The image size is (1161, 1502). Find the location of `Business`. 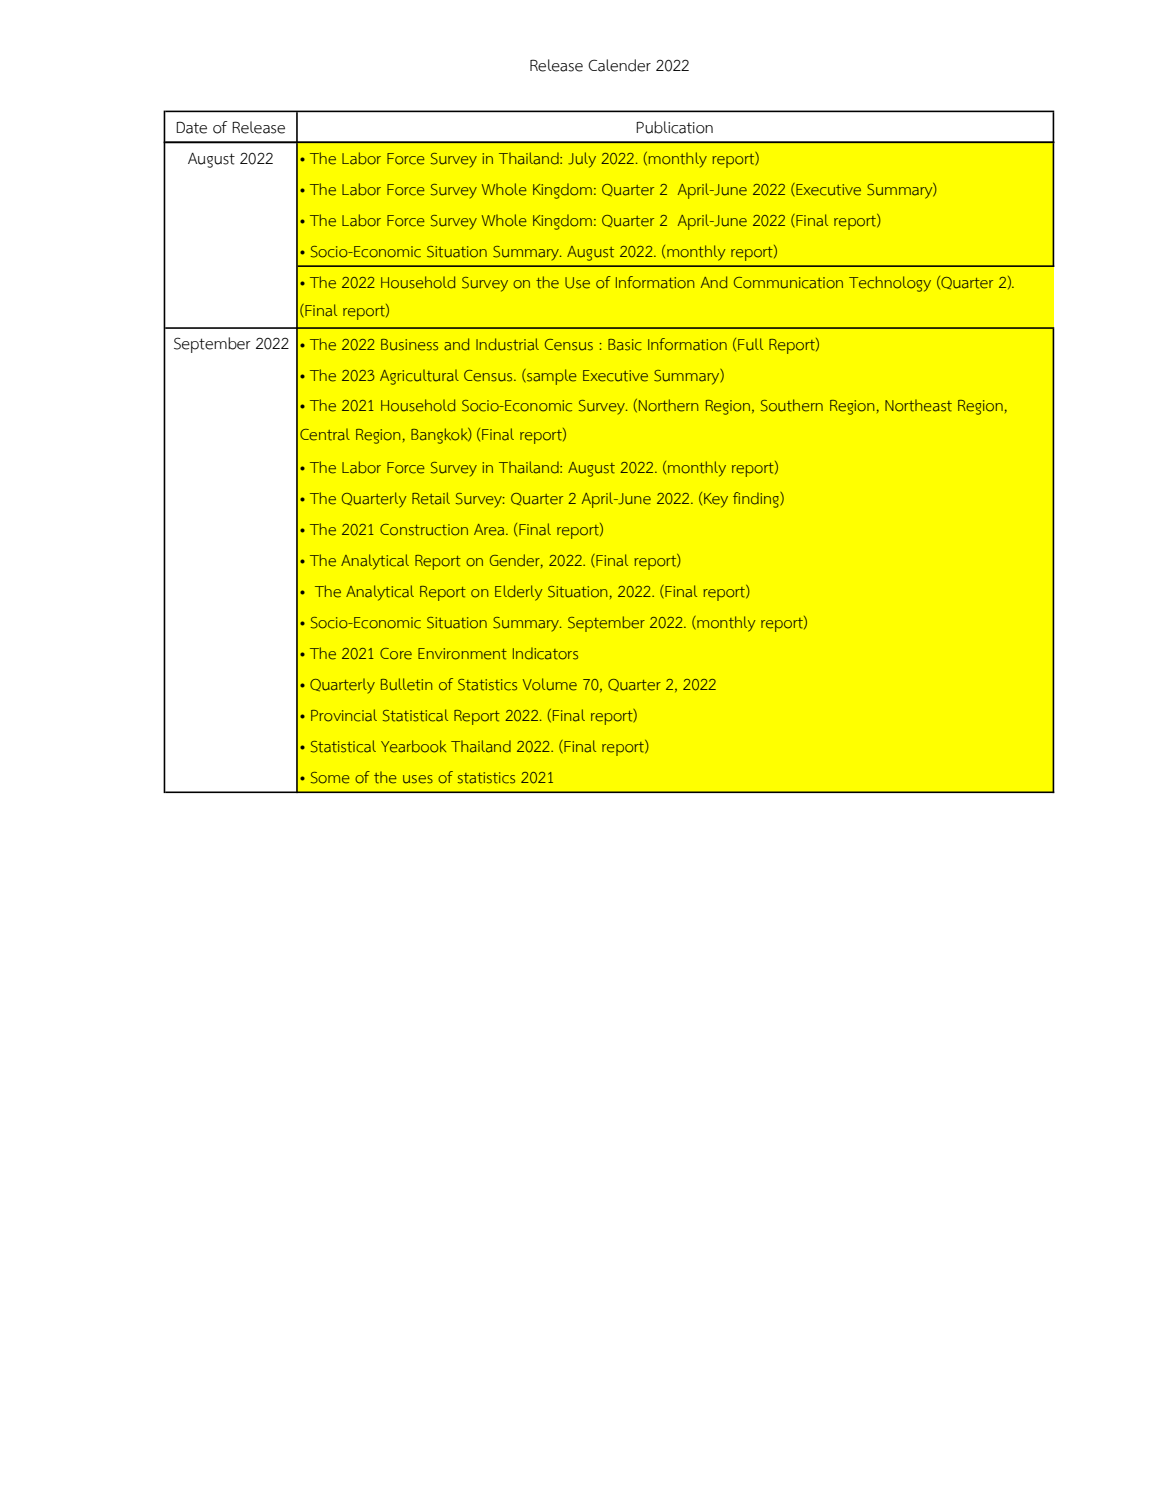

Business is located at coordinates (409, 345).
